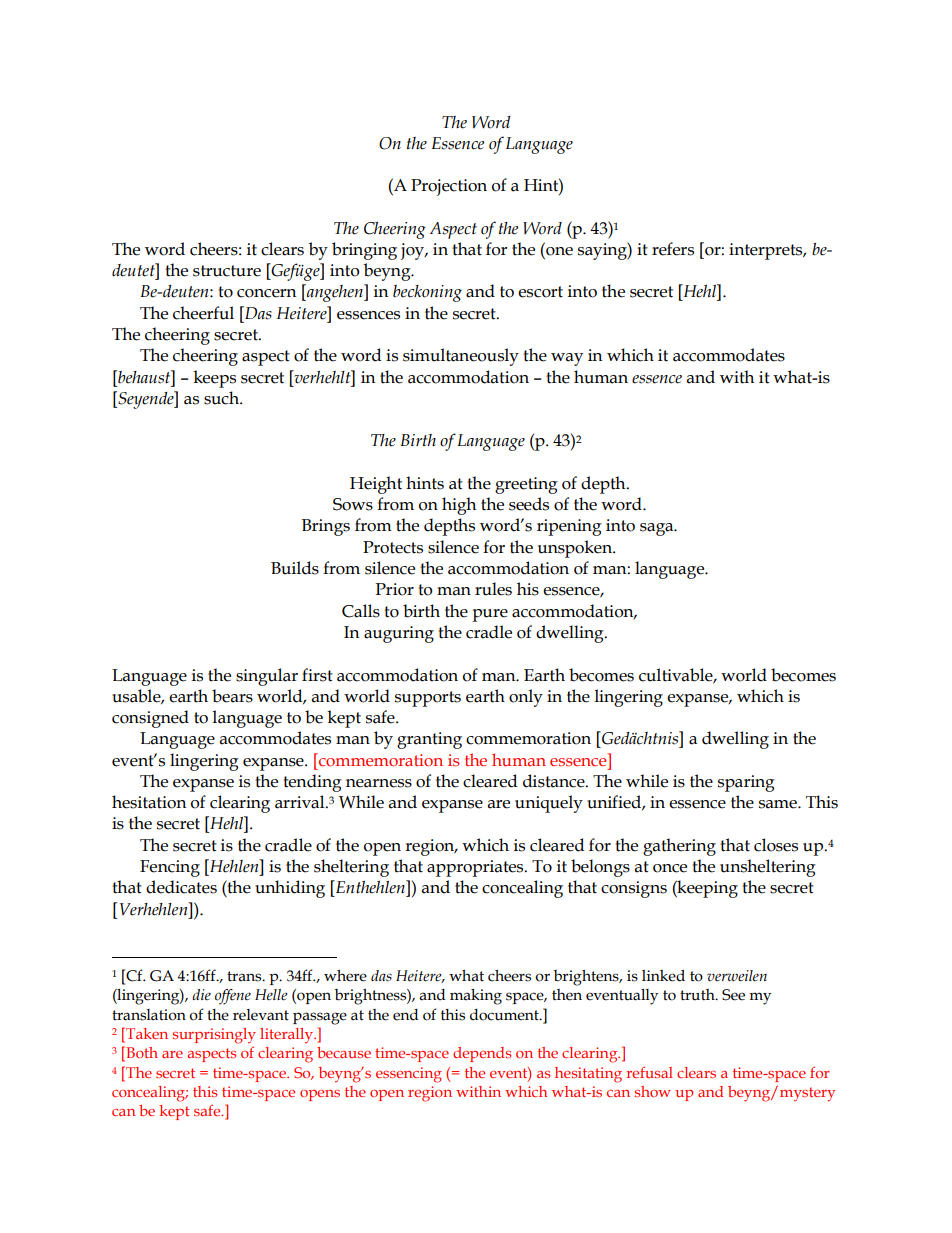 The image size is (952, 1233). What do you see at coordinates (649, 1072) in the screenshot?
I see `refusal` at bounding box center [649, 1072].
